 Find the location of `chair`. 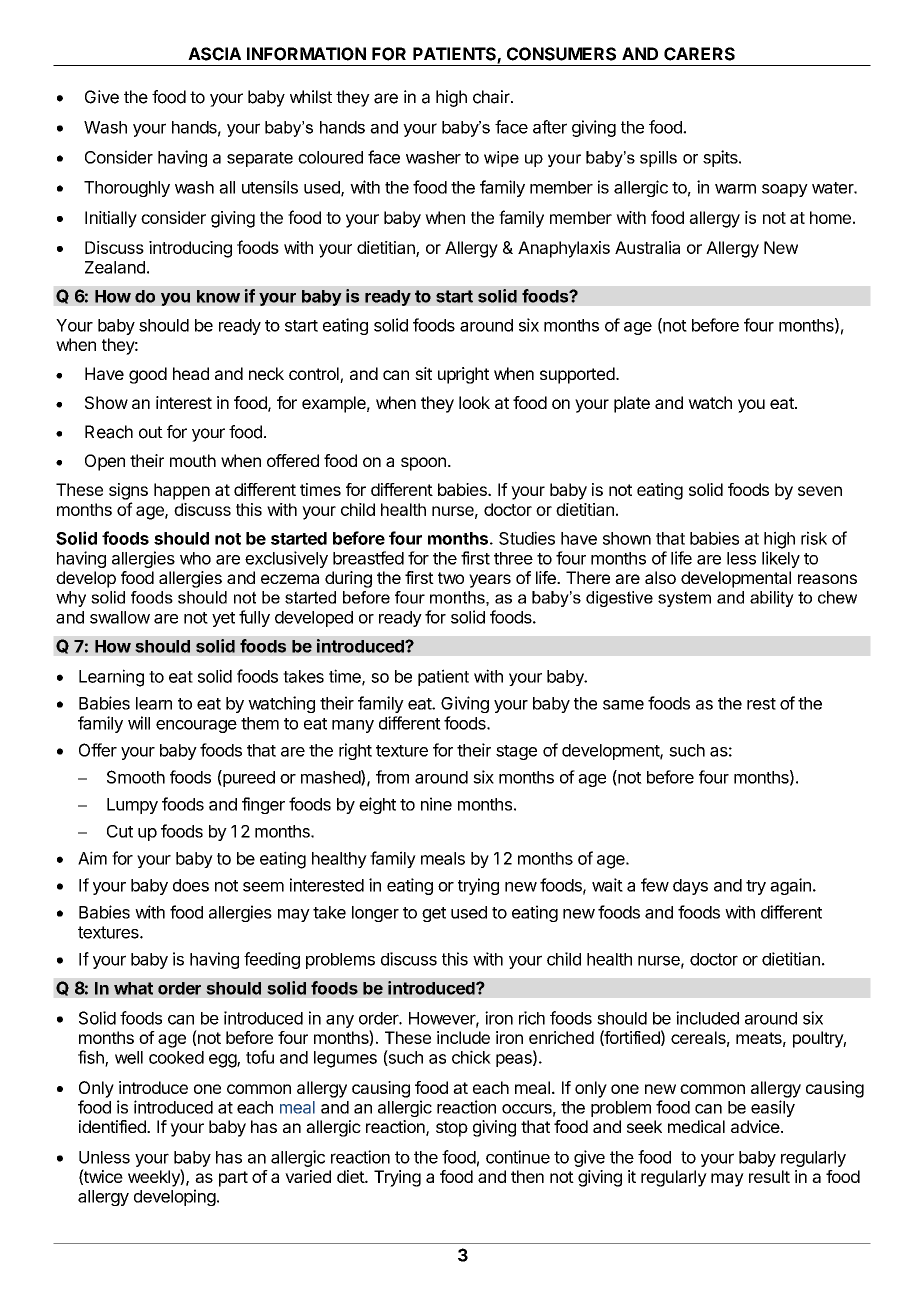

chair is located at coordinates (492, 97).
